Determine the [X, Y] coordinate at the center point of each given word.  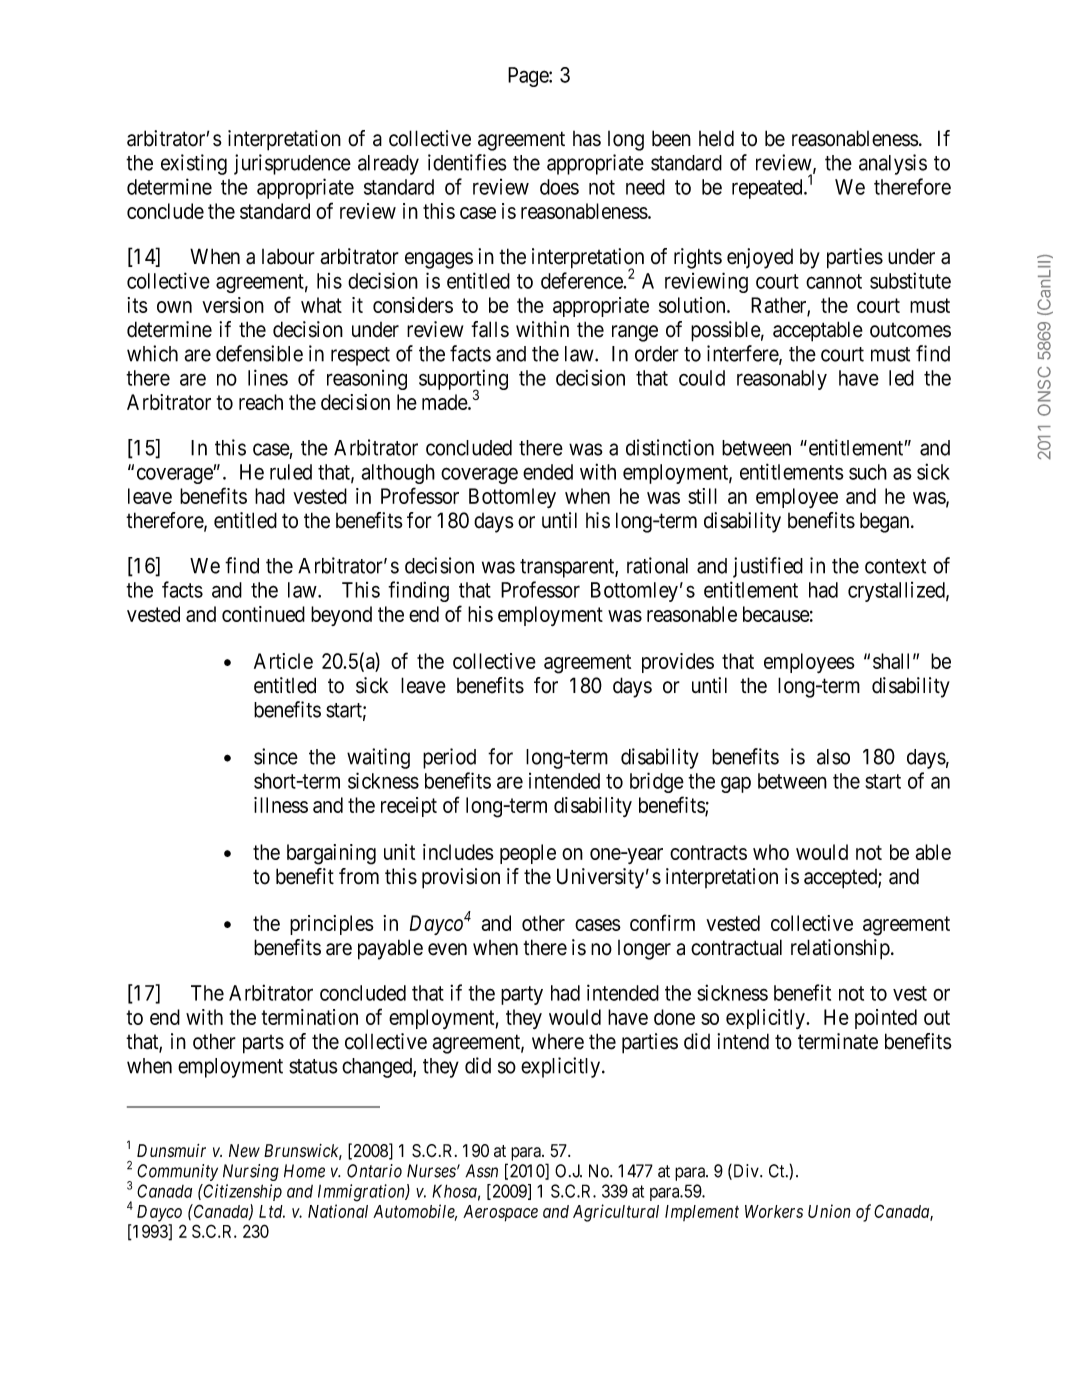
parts [263, 1044]
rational [657, 565]
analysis [893, 164]
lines [268, 377]
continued [263, 614]
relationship [840, 949]
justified [768, 567]
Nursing [251, 1172]
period [449, 758]
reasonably [782, 380]
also [833, 757]
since [276, 756]
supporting [463, 381]
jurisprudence [292, 164]
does [559, 187]
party [522, 995]
